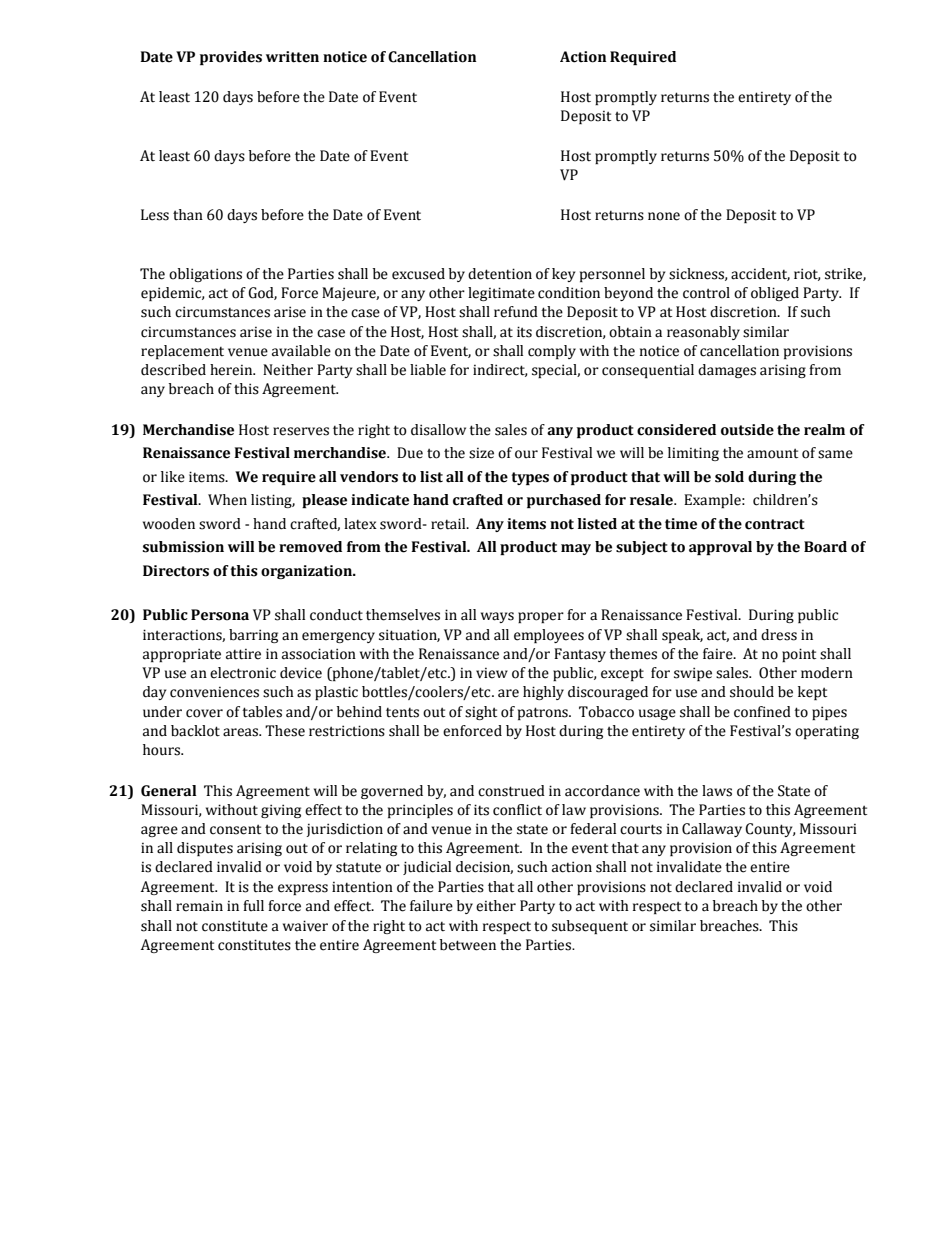 The image size is (952, 1233). I want to click on contract, so click(775, 524).
